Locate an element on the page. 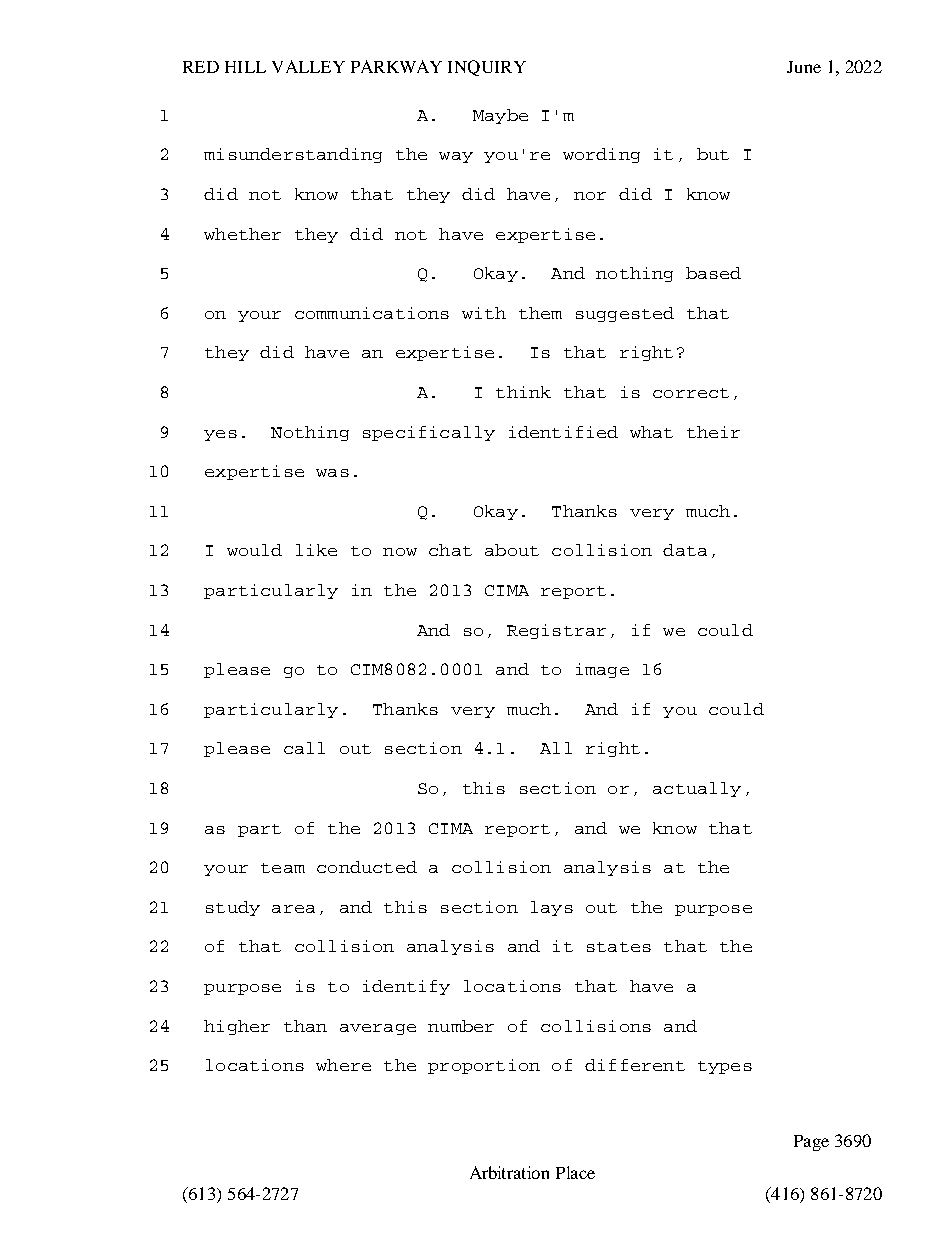  lays is located at coordinates (552, 908).
